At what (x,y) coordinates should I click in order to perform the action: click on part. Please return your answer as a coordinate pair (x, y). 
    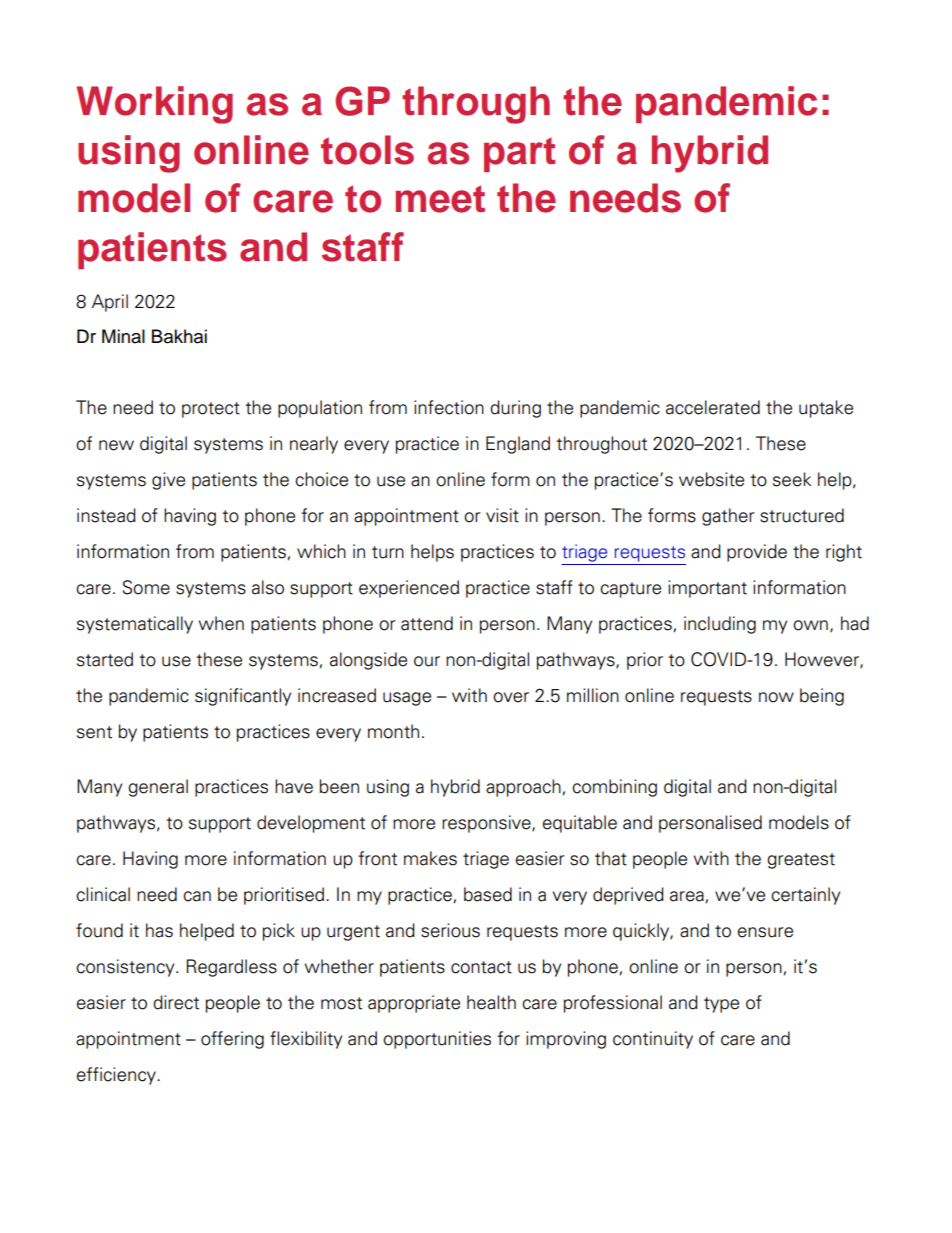
    Looking at the image, I should click on (520, 154).
